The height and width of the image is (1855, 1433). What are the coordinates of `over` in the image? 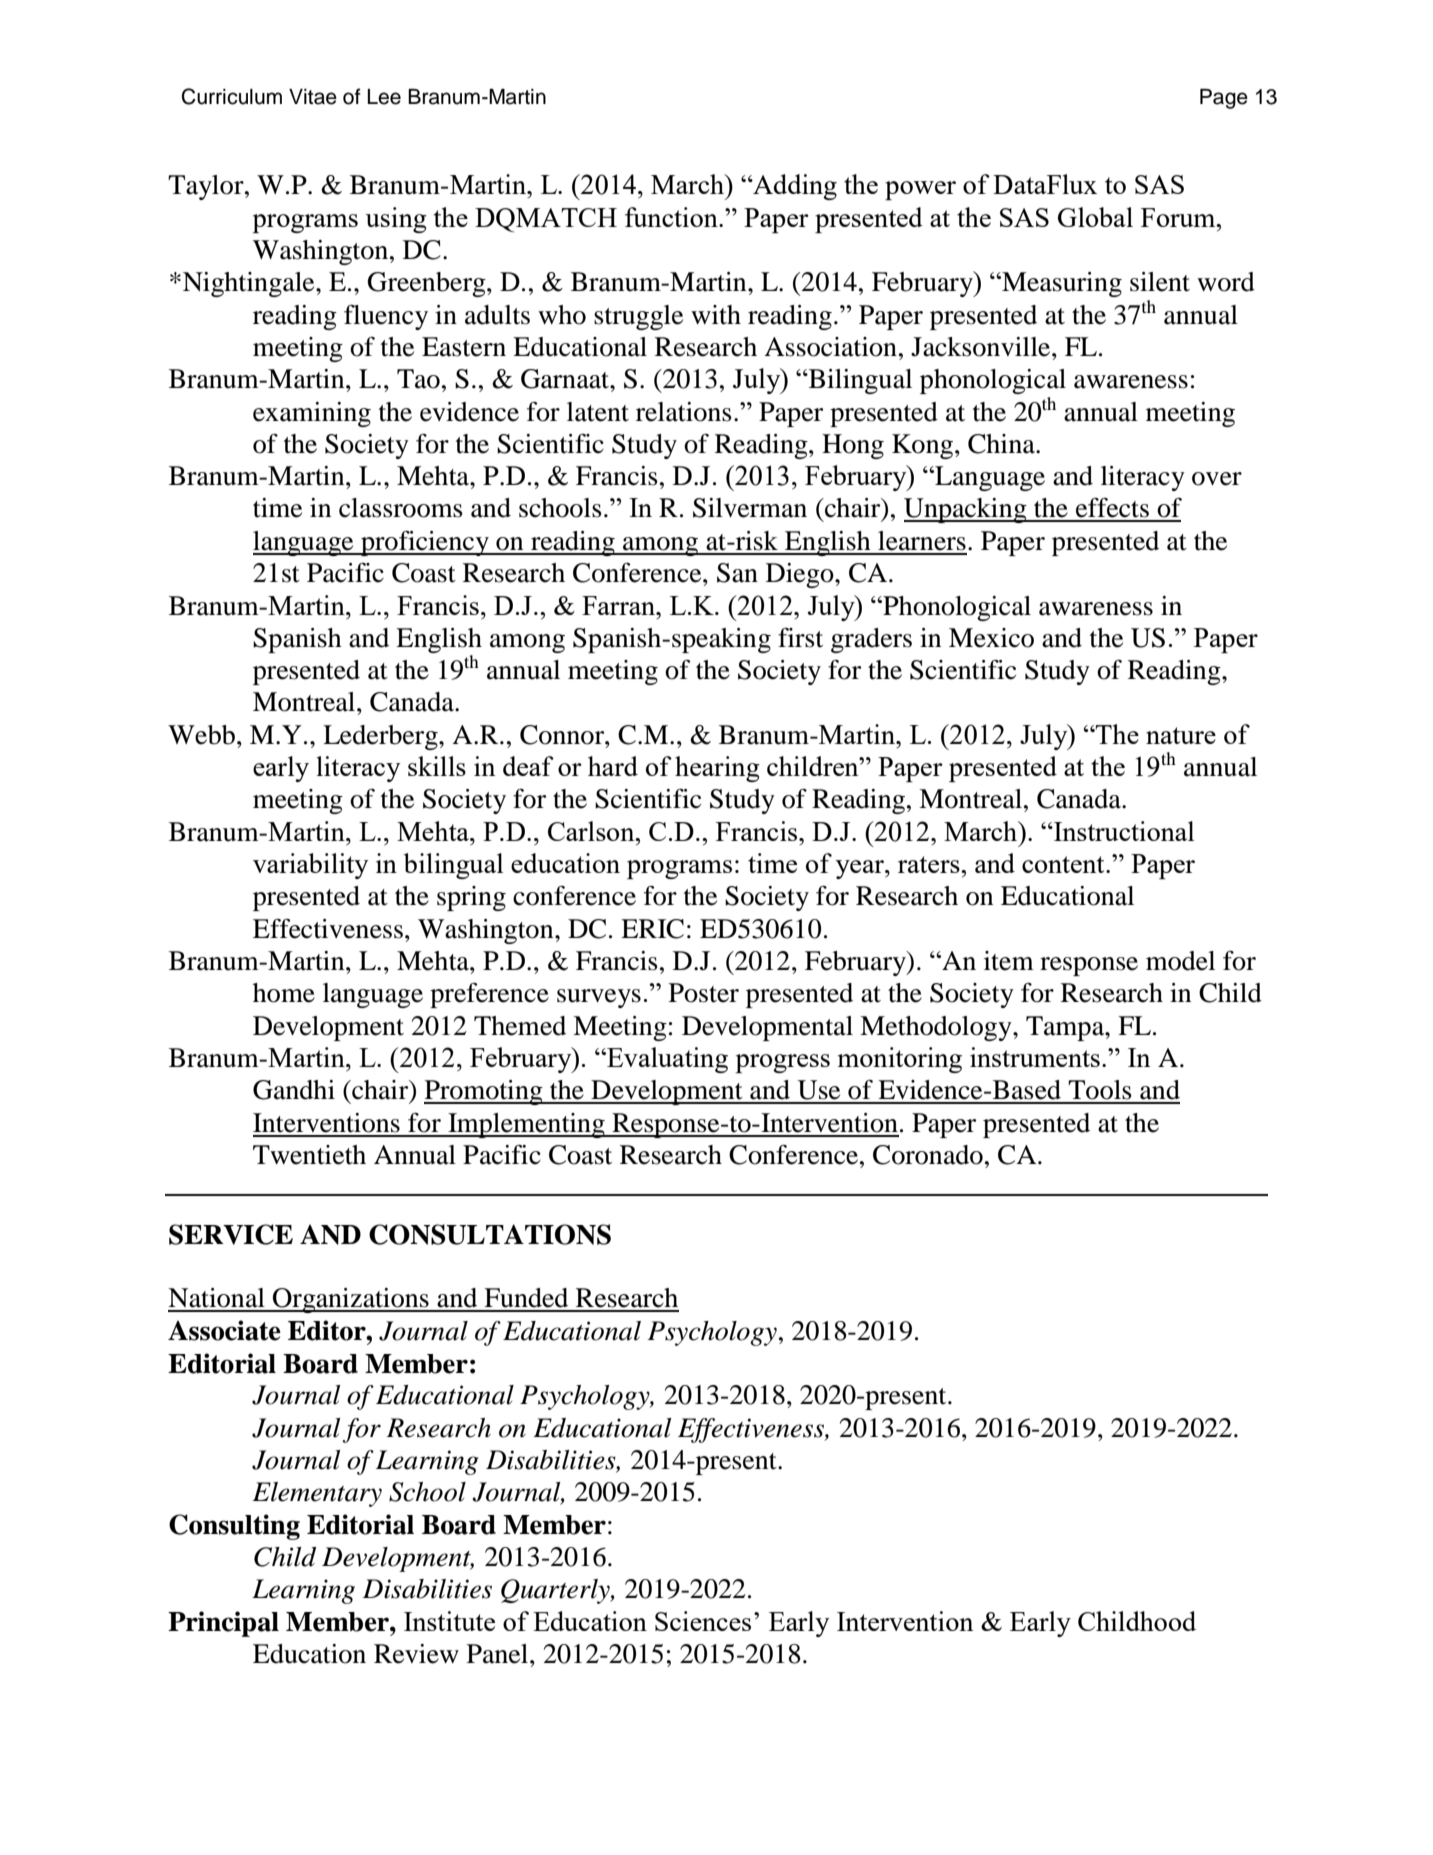 It's located at (1217, 479).
